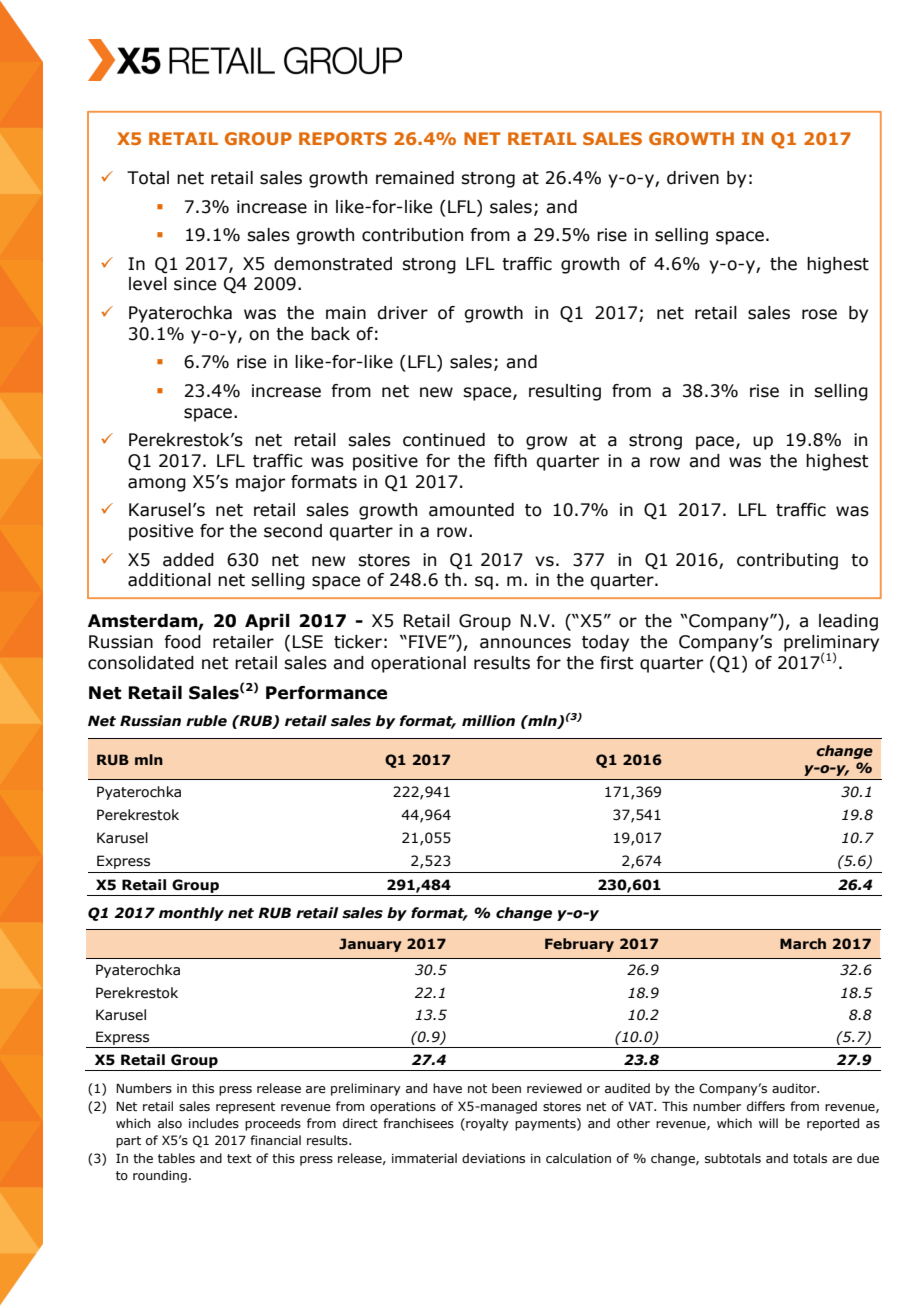  Describe the element at coordinates (182, 642) in the screenshot. I see `food` at that location.
